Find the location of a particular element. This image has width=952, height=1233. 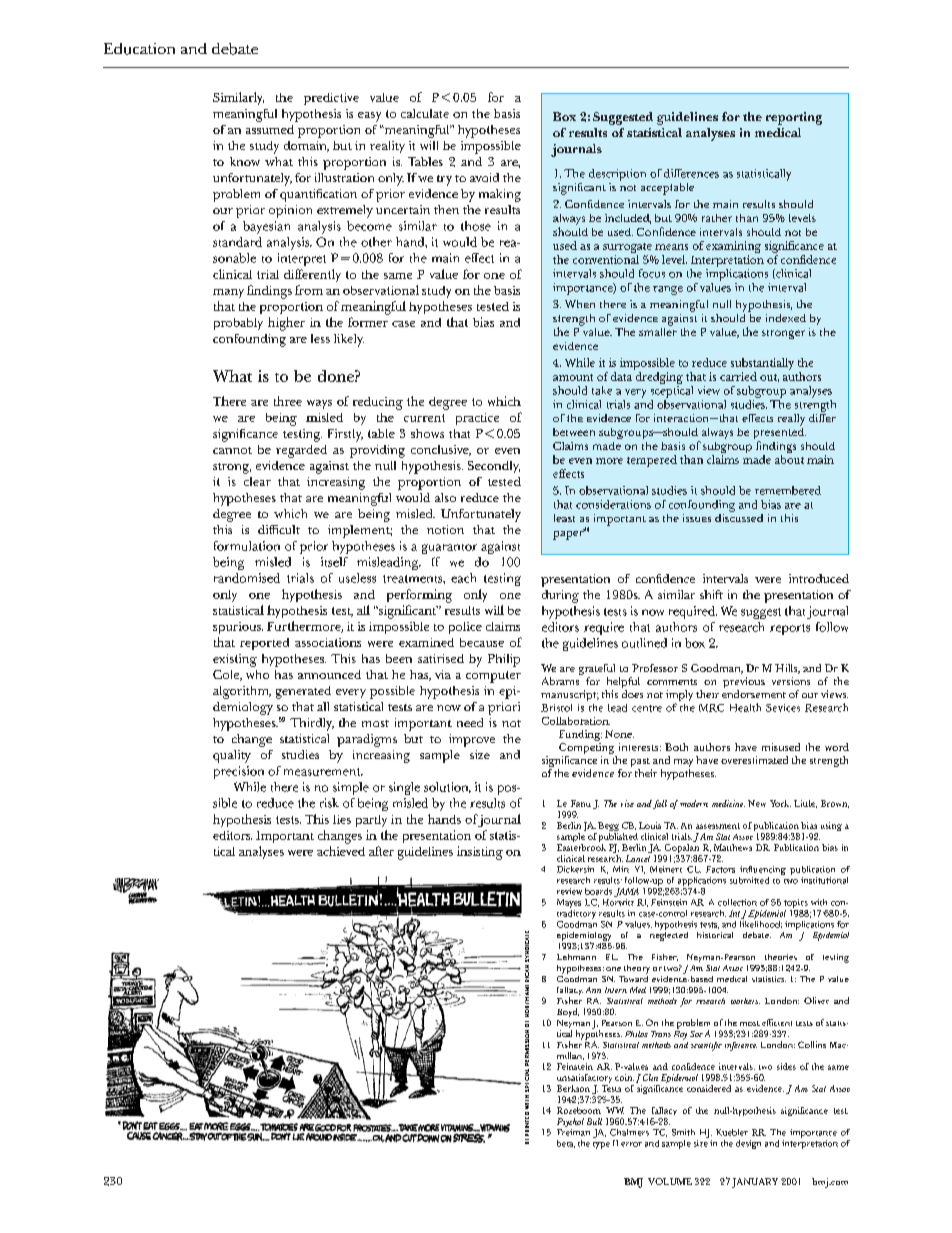

spurious is located at coordinates (238, 628).
